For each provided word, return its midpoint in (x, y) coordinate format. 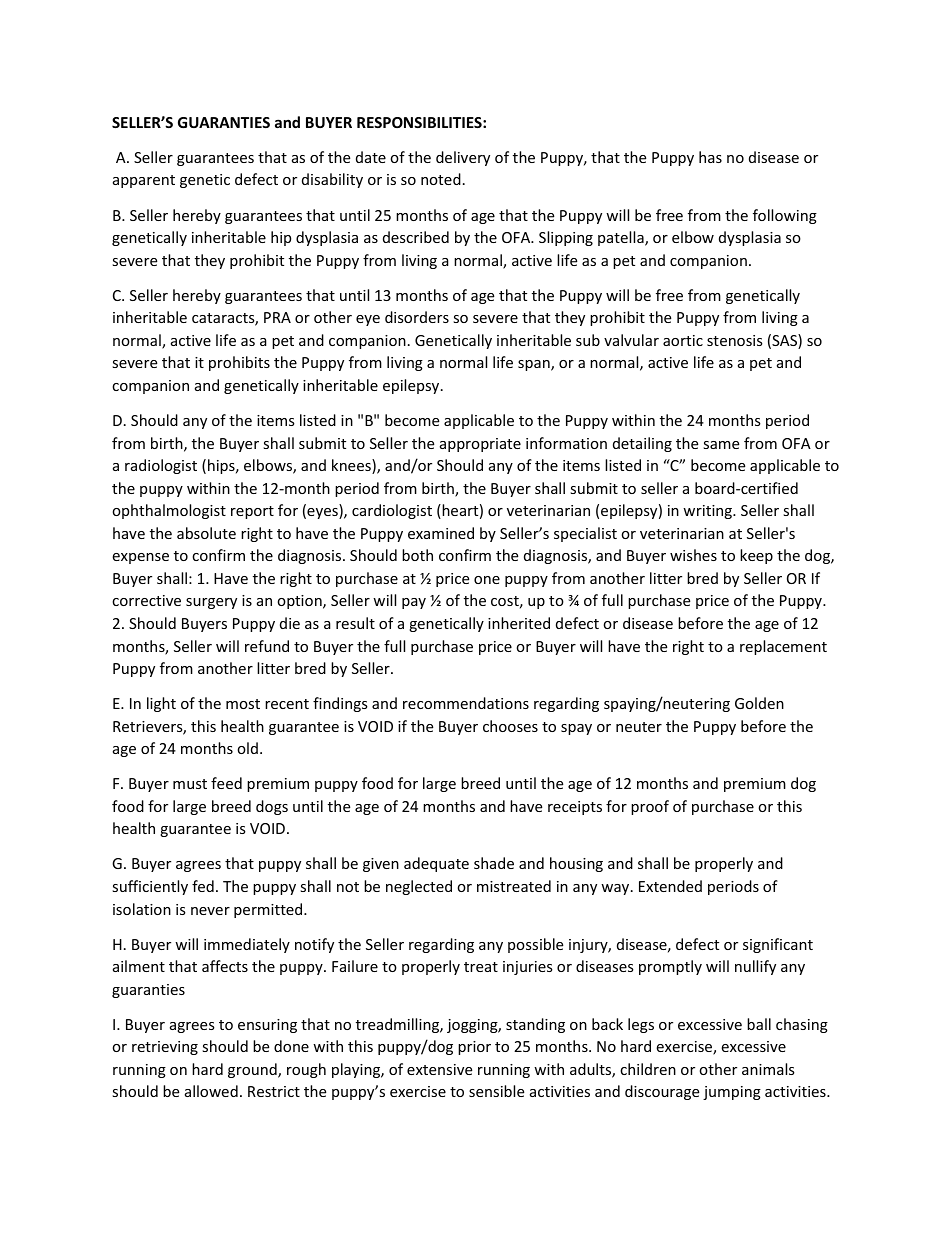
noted (441, 179)
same (721, 445)
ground (253, 1070)
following (785, 216)
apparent (144, 181)
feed (226, 783)
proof (650, 807)
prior (474, 1048)
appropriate (480, 445)
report (252, 512)
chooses (510, 726)
